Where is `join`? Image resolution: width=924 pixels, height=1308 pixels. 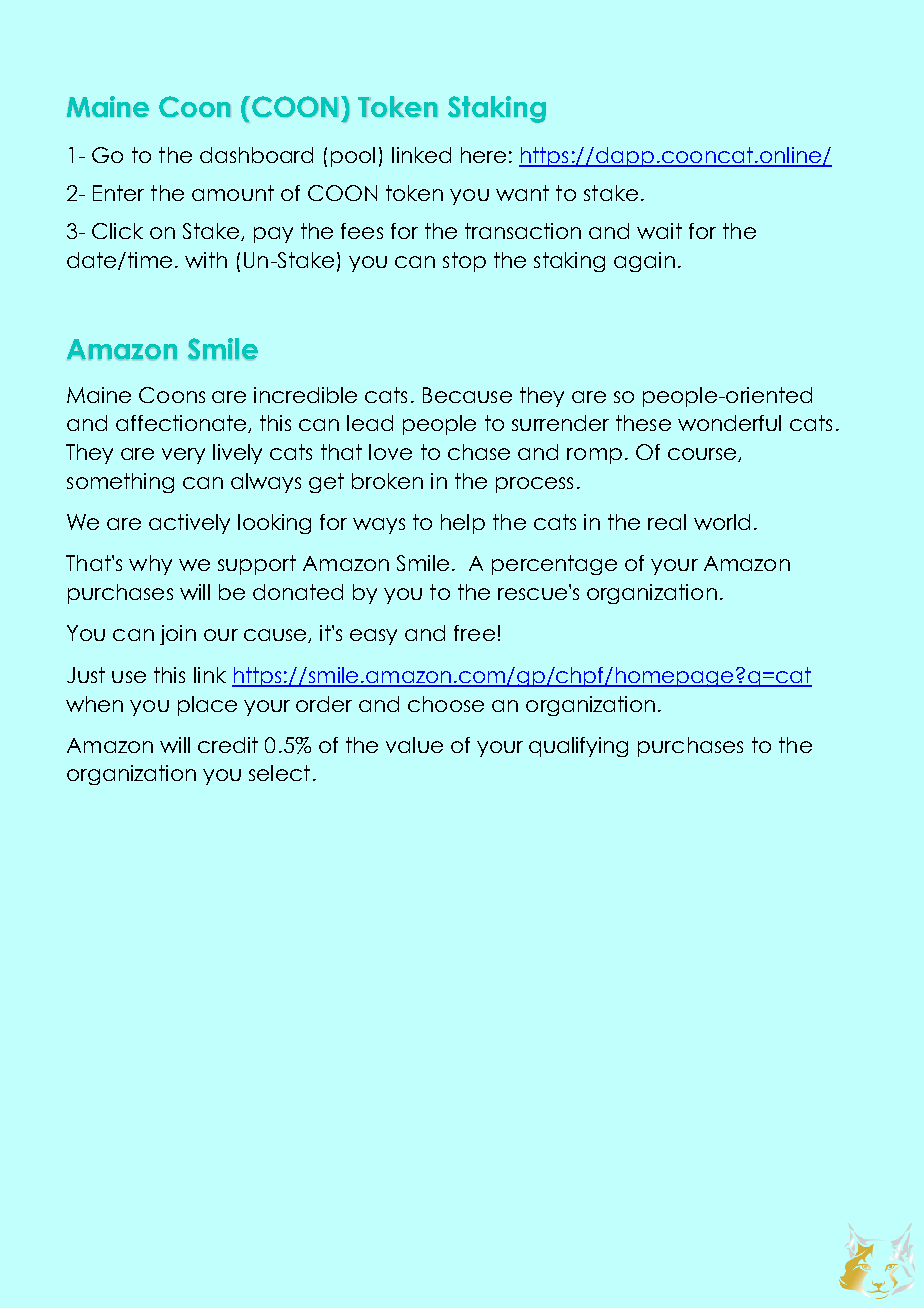 join is located at coordinates (178, 635).
